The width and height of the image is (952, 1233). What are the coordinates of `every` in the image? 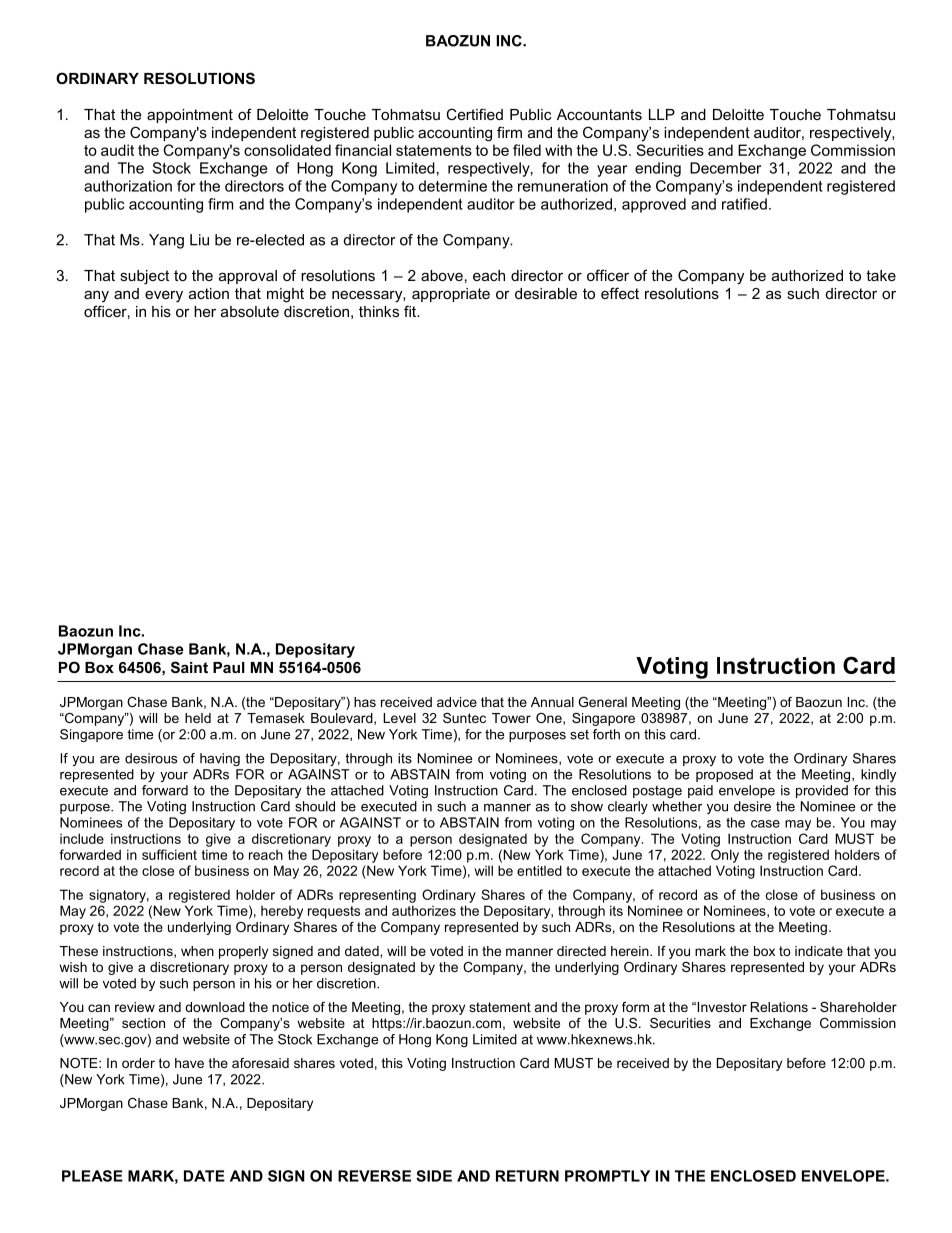 It's located at (164, 296).
